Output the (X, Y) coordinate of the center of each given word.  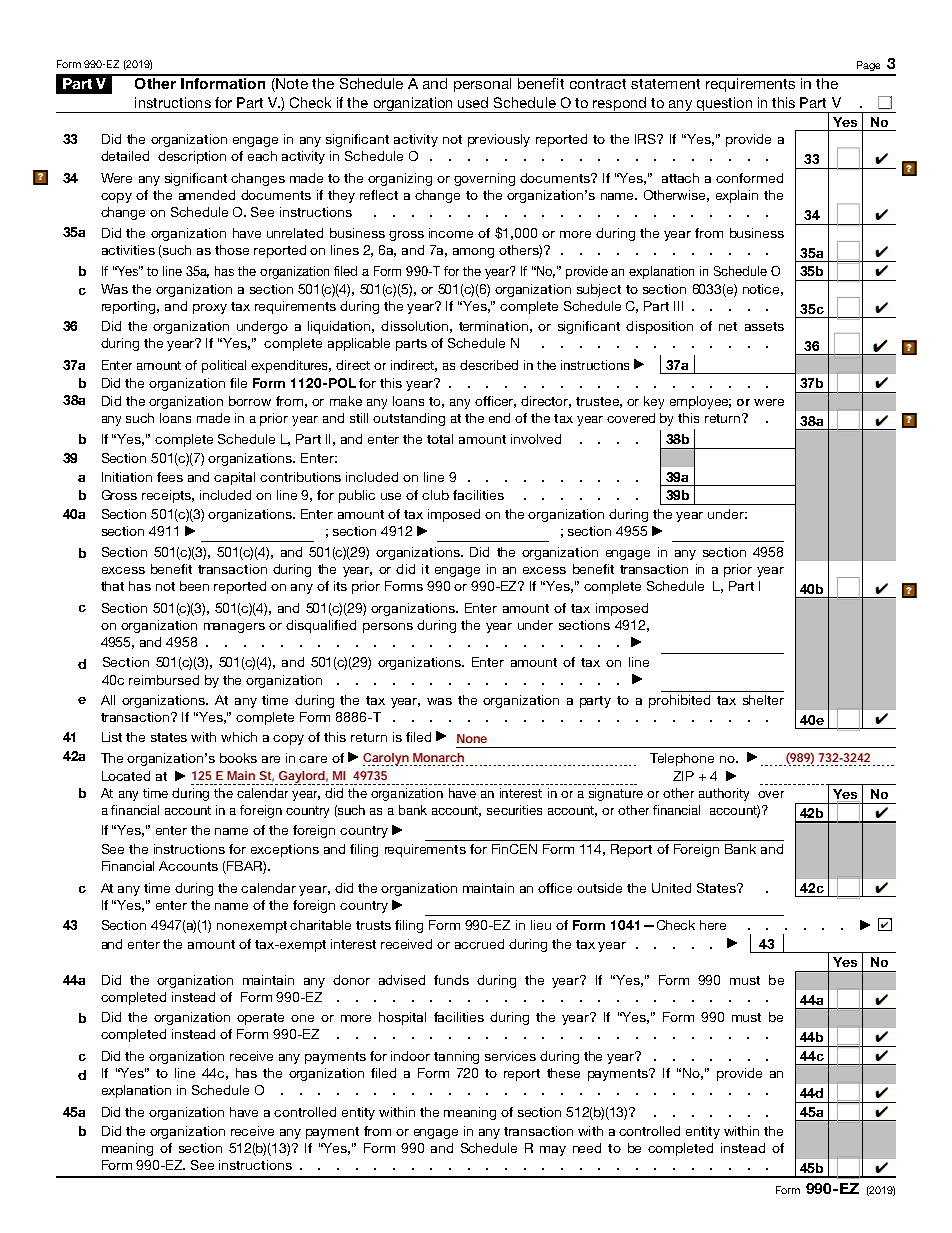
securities (514, 810)
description (192, 157)
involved (536, 439)
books (238, 758)
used (473, 102)
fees (170, 477)
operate (260, 1019)
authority (724, 794)
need (587, 1148)
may (553, 1151)
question (724, 105)
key (654, 402)
